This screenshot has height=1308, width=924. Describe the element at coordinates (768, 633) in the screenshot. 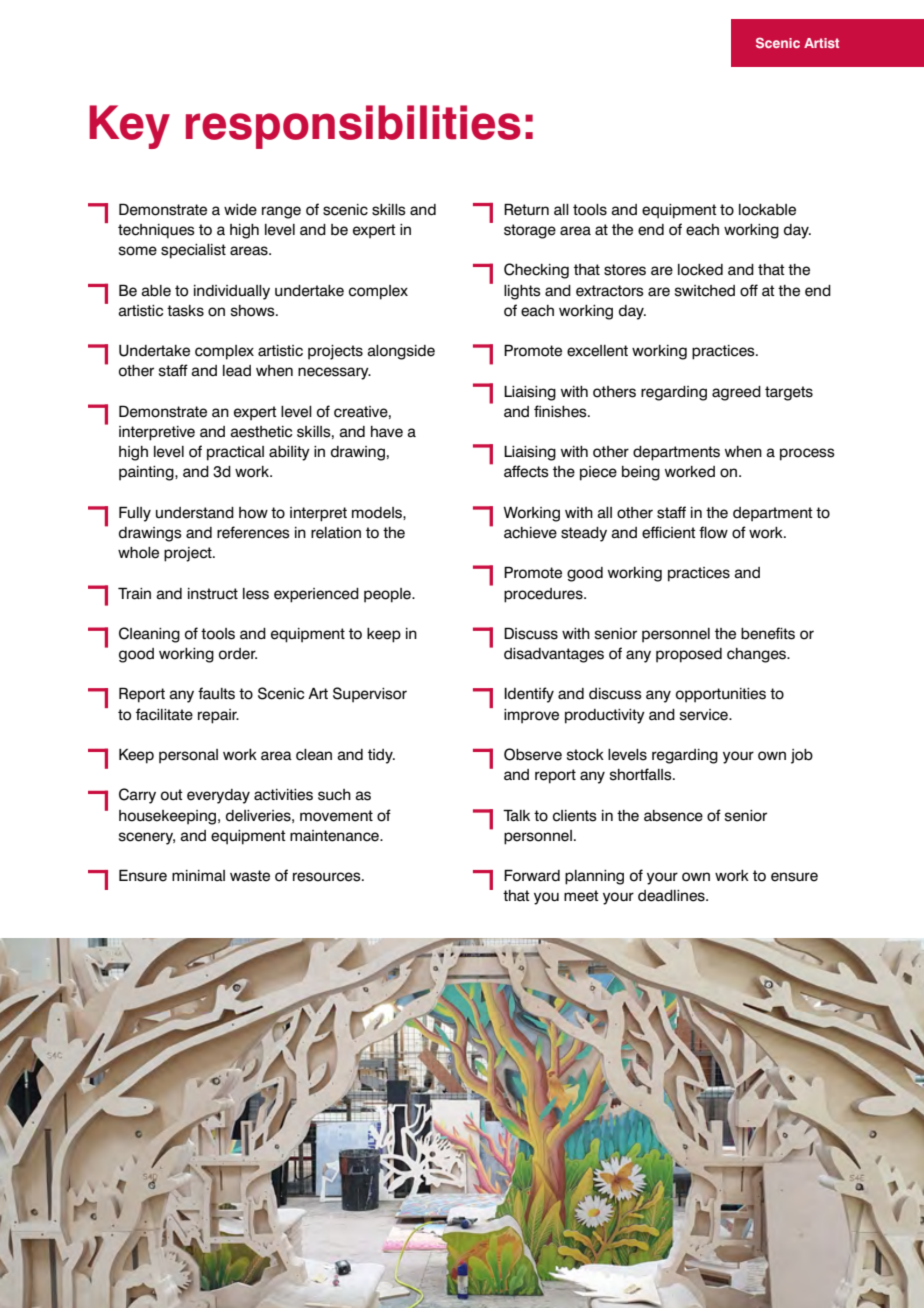

I see `benefits` at that location.
